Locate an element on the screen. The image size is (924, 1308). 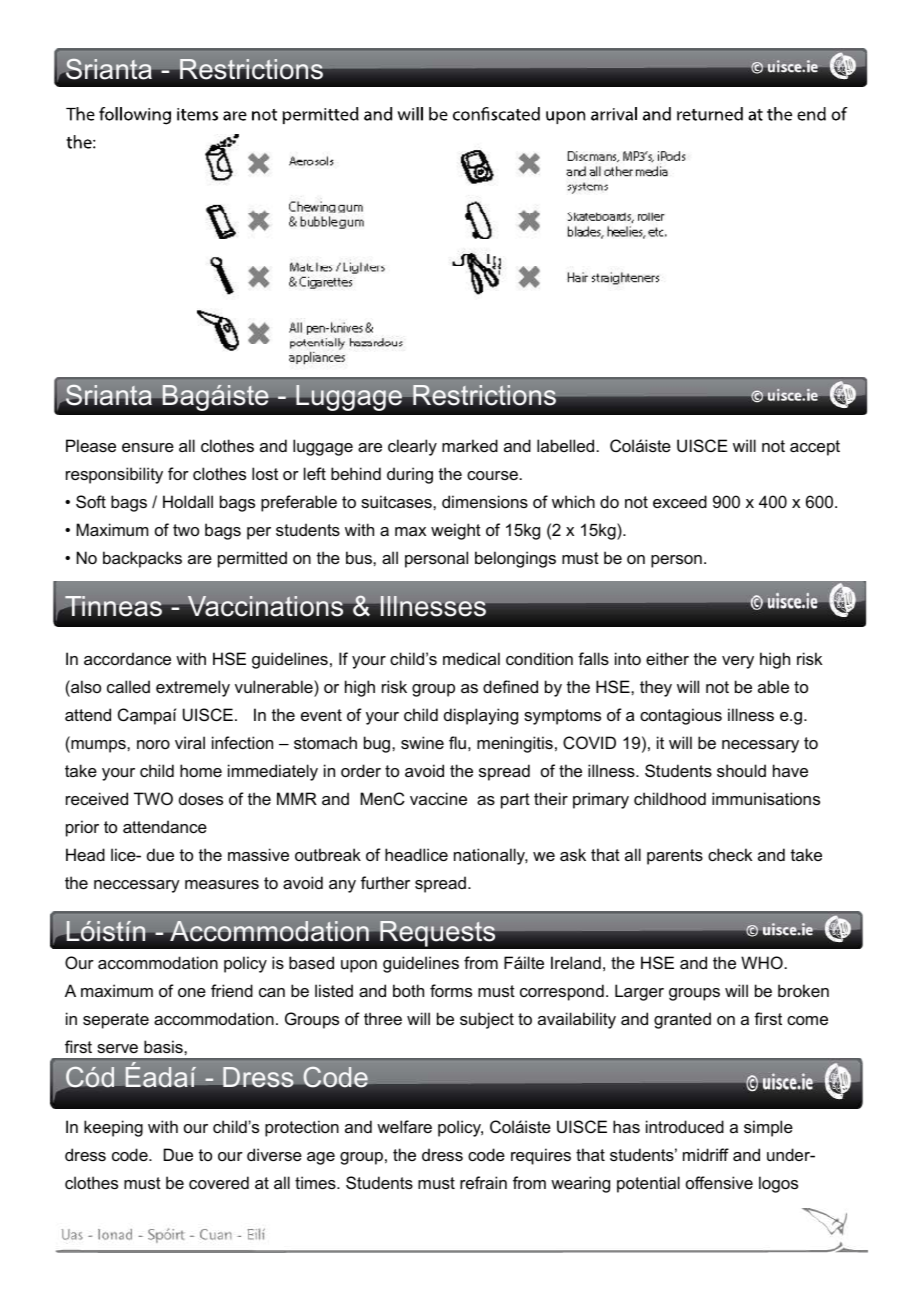
covered is located at coordinates (219, 1182).
